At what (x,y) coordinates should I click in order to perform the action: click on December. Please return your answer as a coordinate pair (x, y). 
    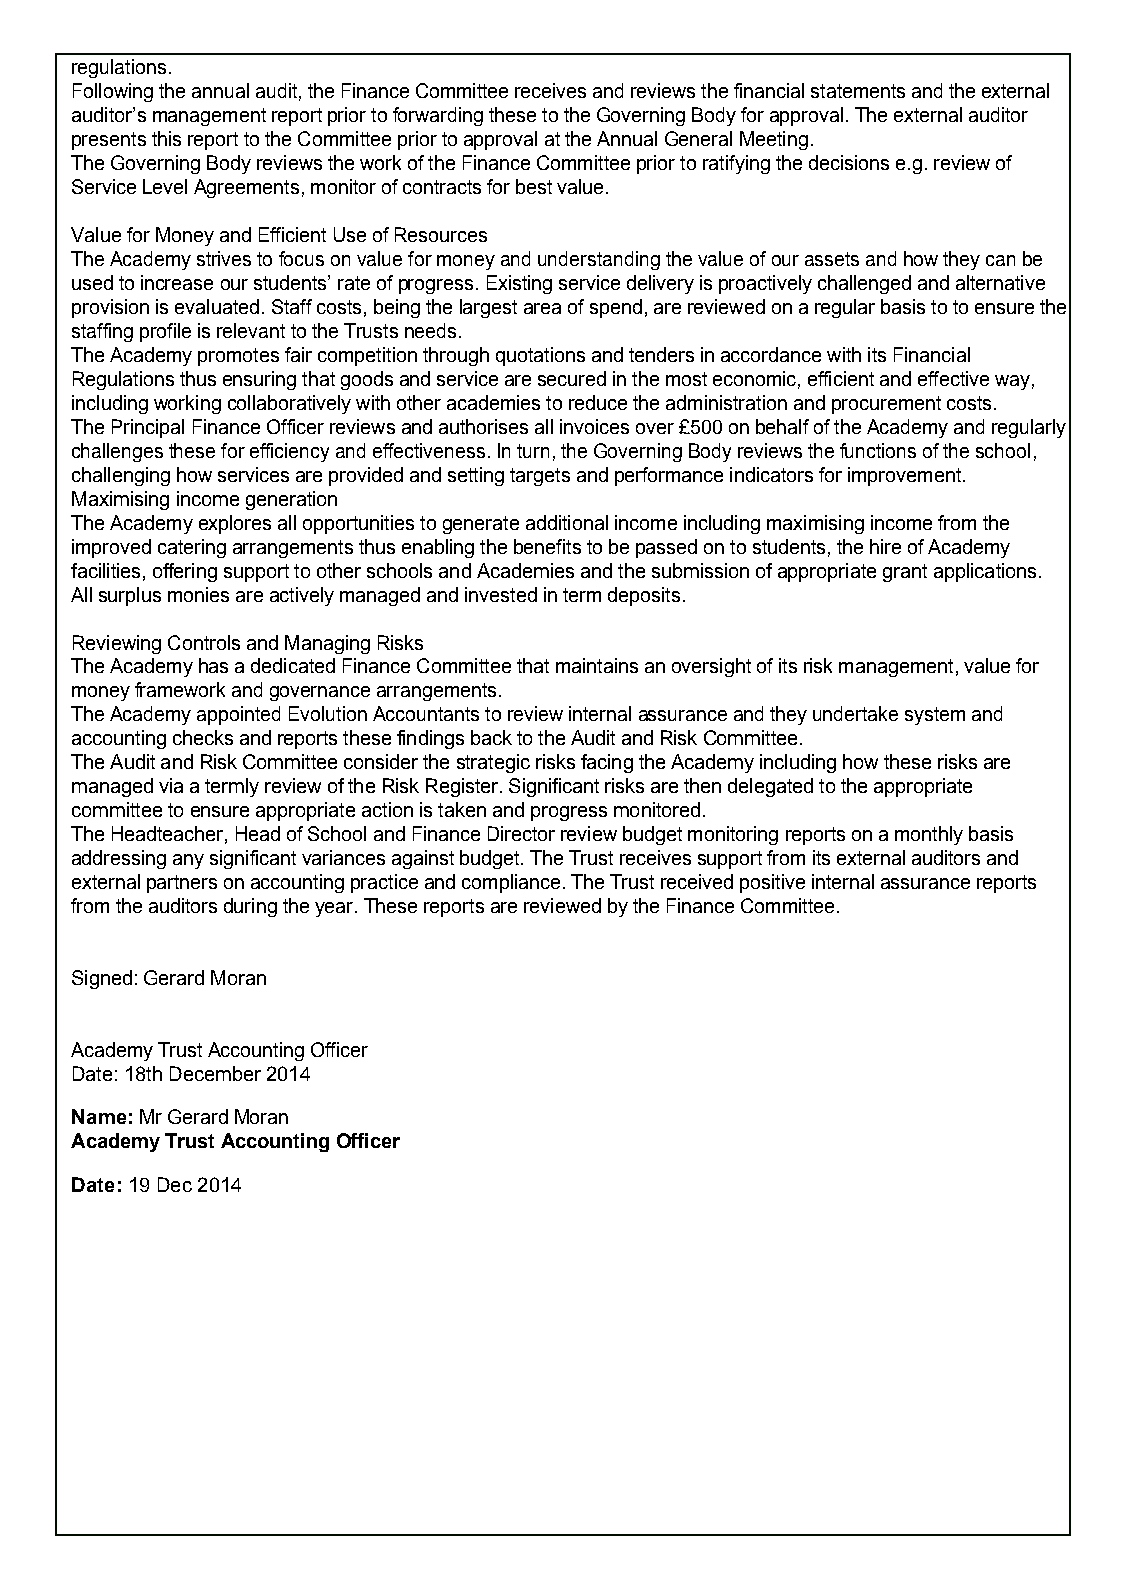
    Looking at the image, I should click on (215, 1073).
